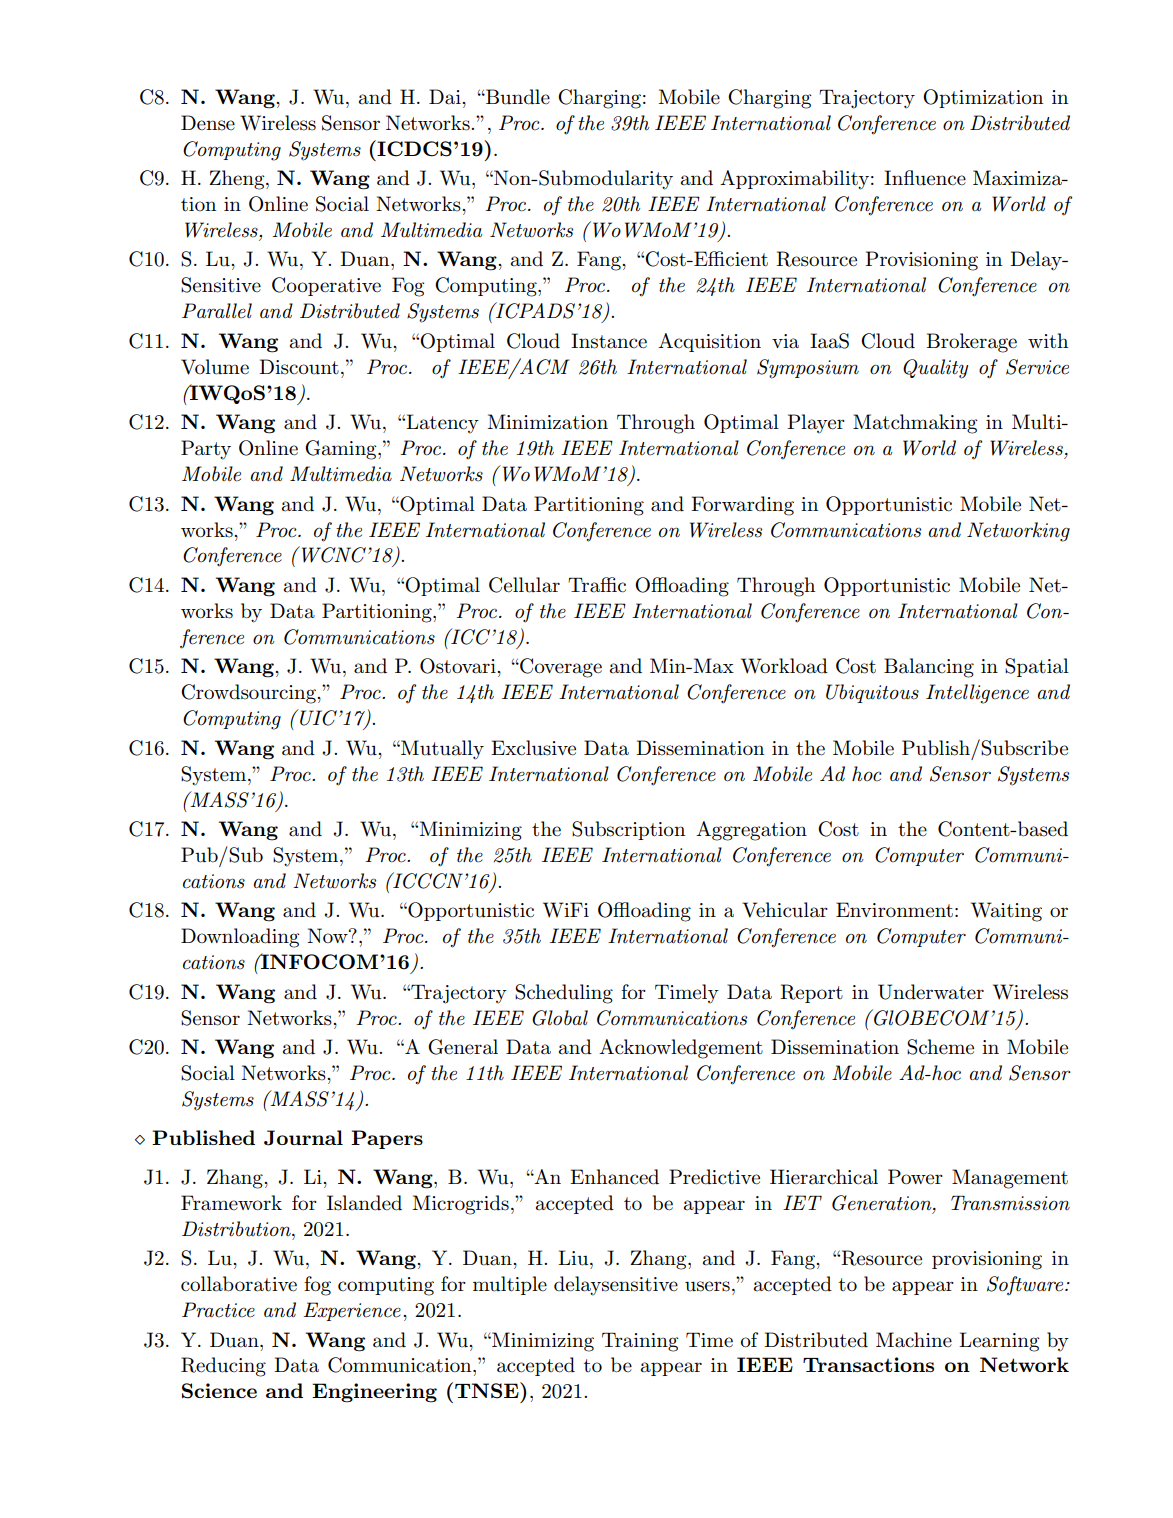 This screenshot has width=1173, height=1518. I want to click on Traffic, so click(597, 585).
